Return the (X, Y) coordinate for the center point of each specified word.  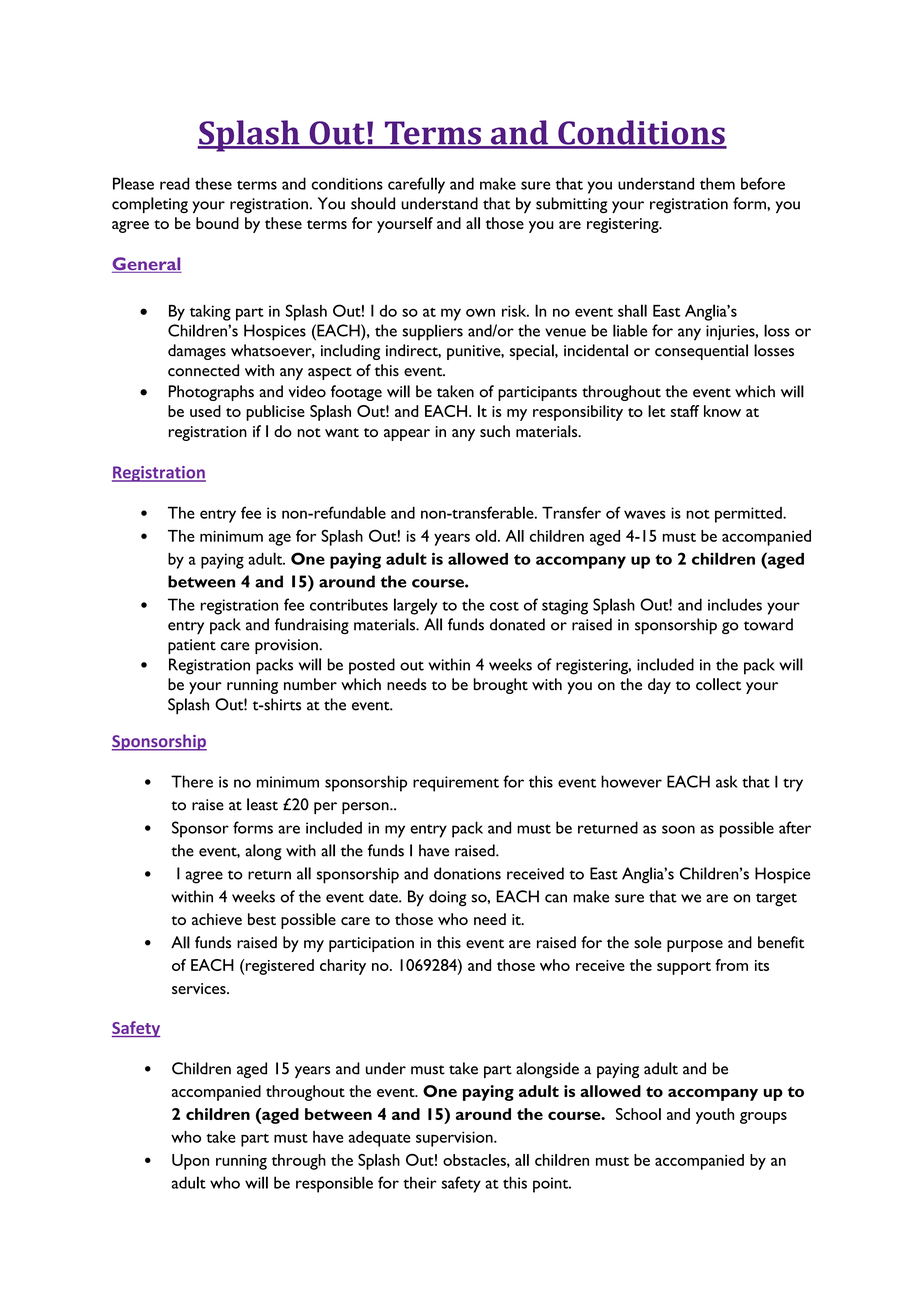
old (485, 536)
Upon (190, 1162)
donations (467, 873)
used (205, 411)
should (373, 203)
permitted (749, 515)
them (717, 183)
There (192, 781)
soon (678, 829)
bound (217, 223)
